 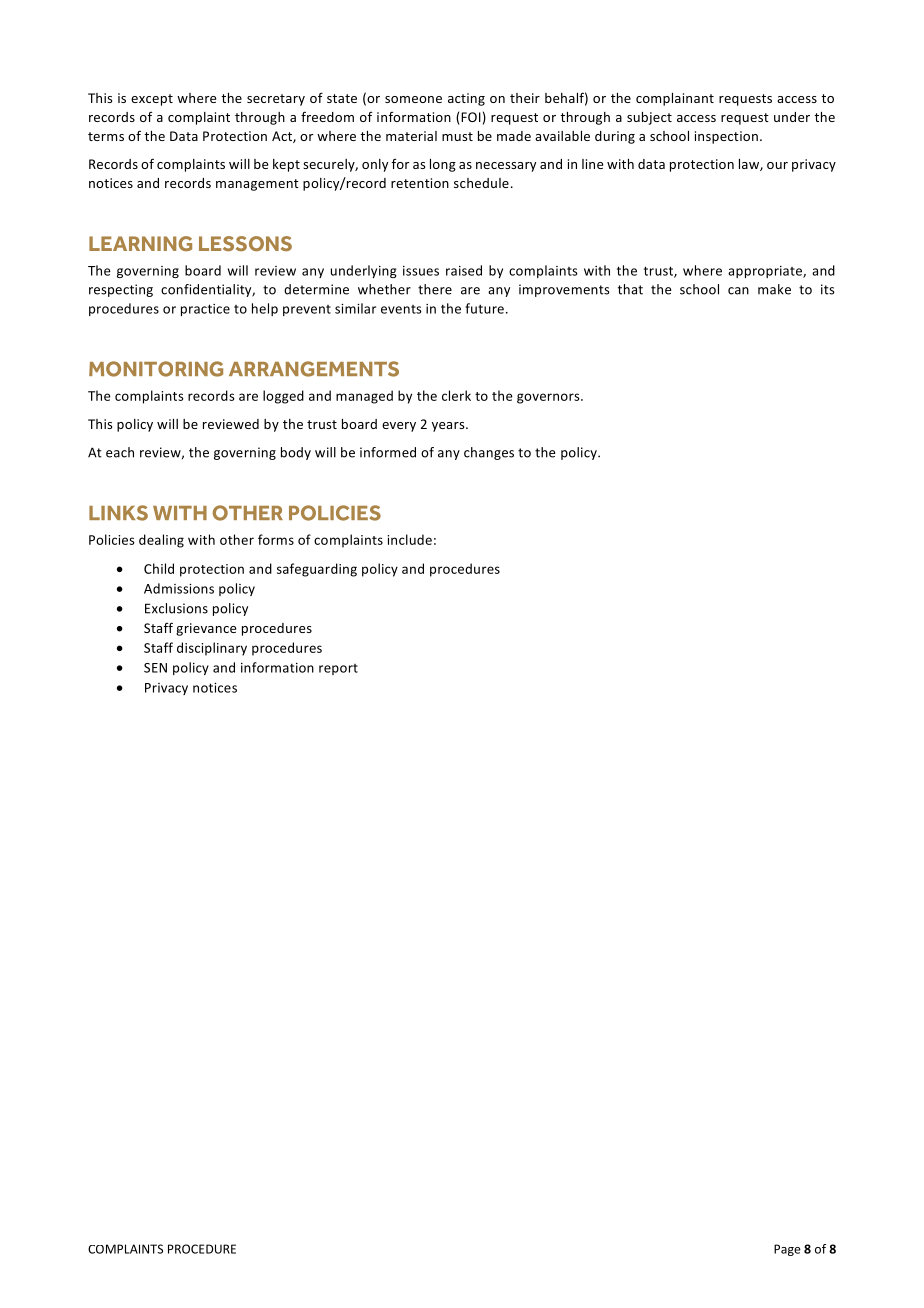 What do you see at coordinates (212, 649) in the page?
I see `disciplinary` at bounding box center [212, 649].
